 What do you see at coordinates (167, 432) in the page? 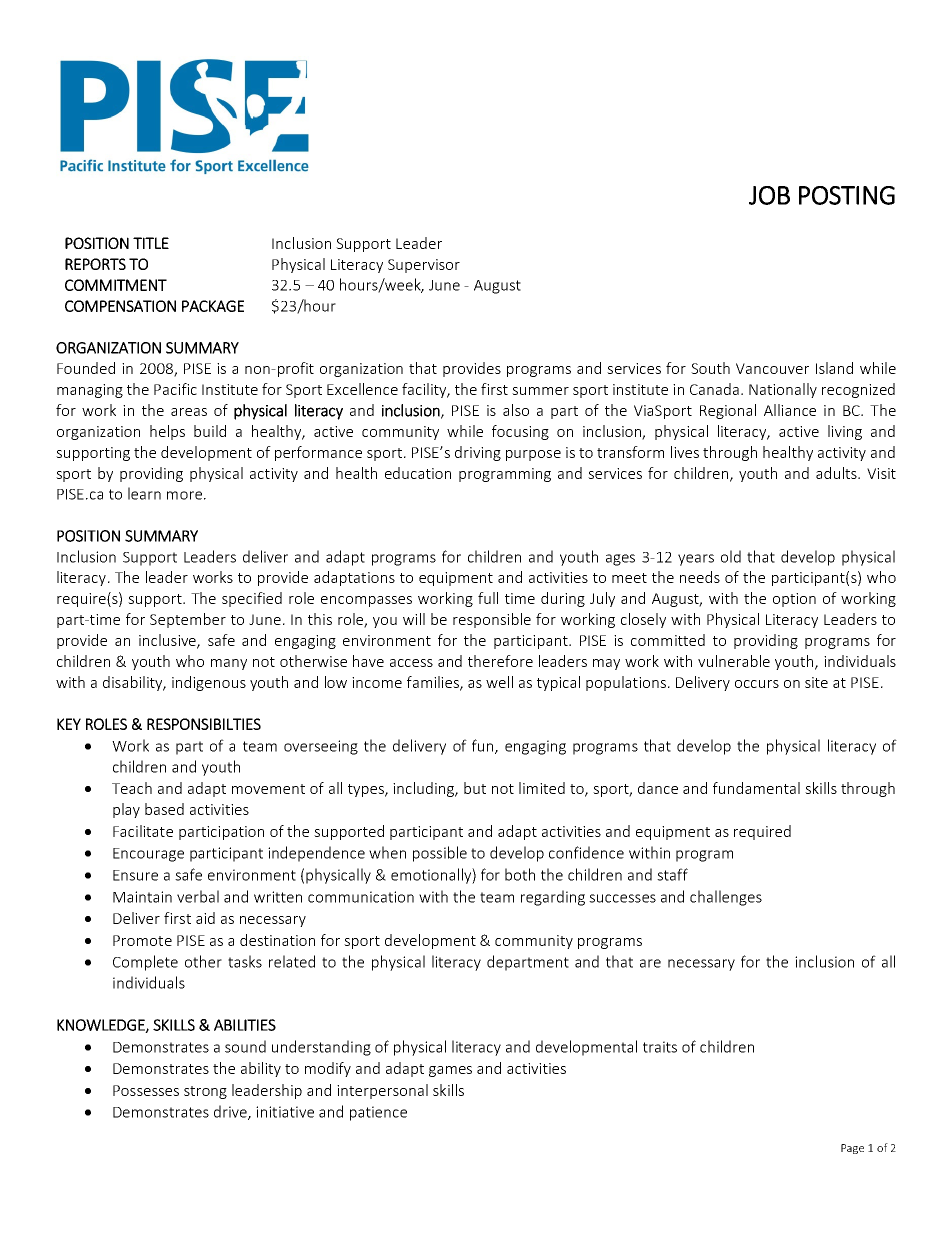
I see `helps` at bounding box center [167, 432].
